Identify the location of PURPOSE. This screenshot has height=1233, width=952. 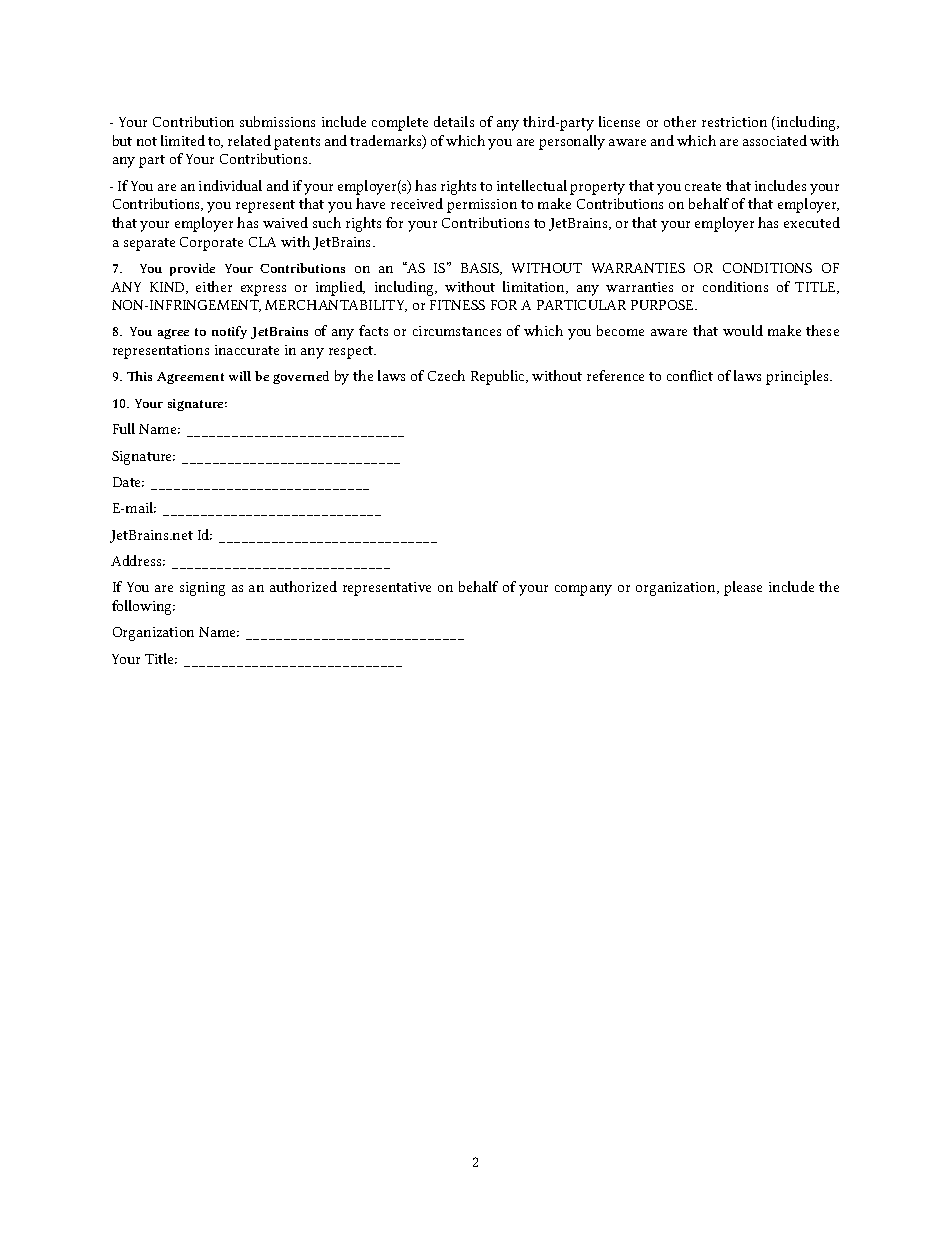
(664, 305).
